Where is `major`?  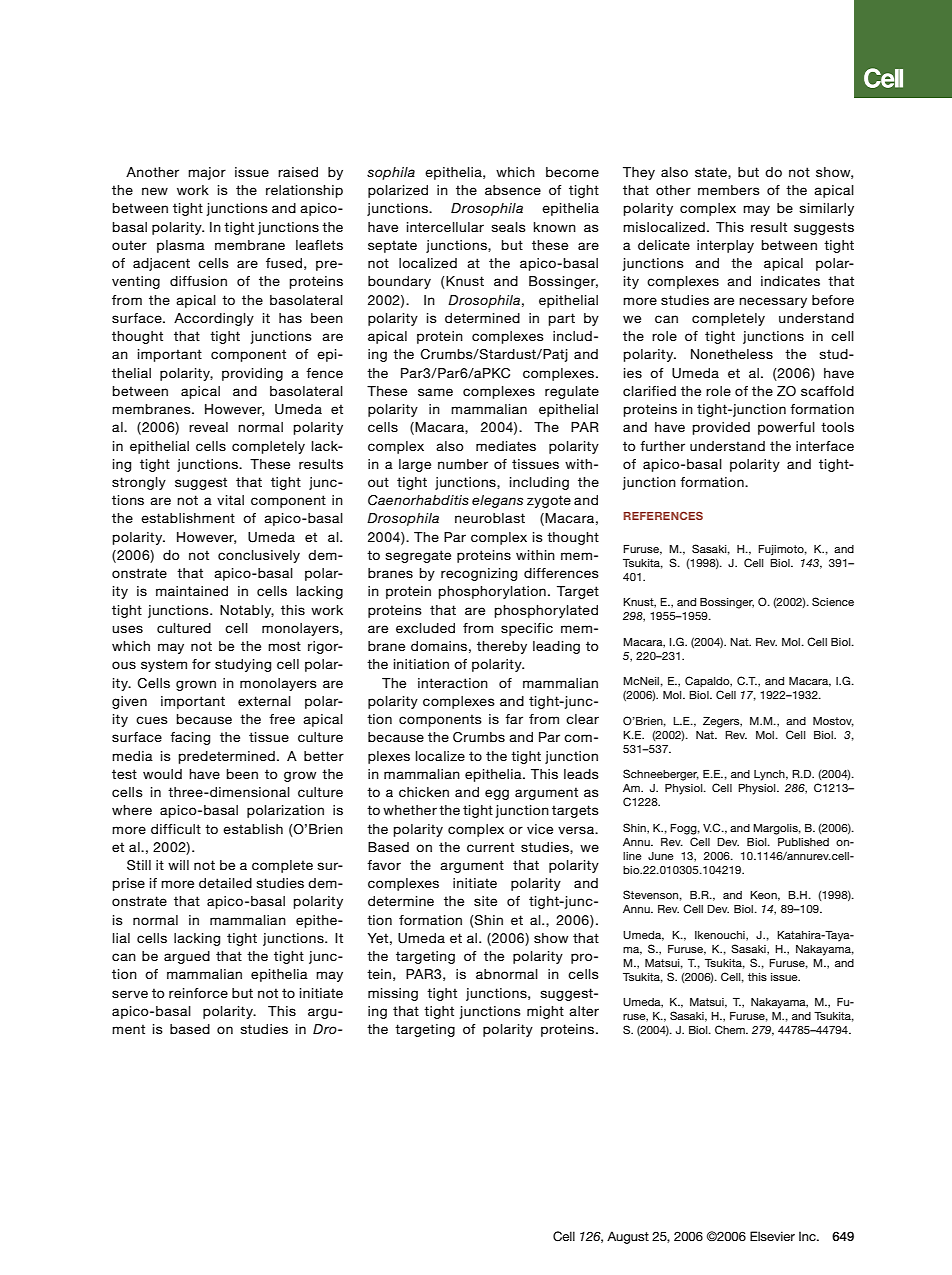
major is located at coordinates (207, 173).
